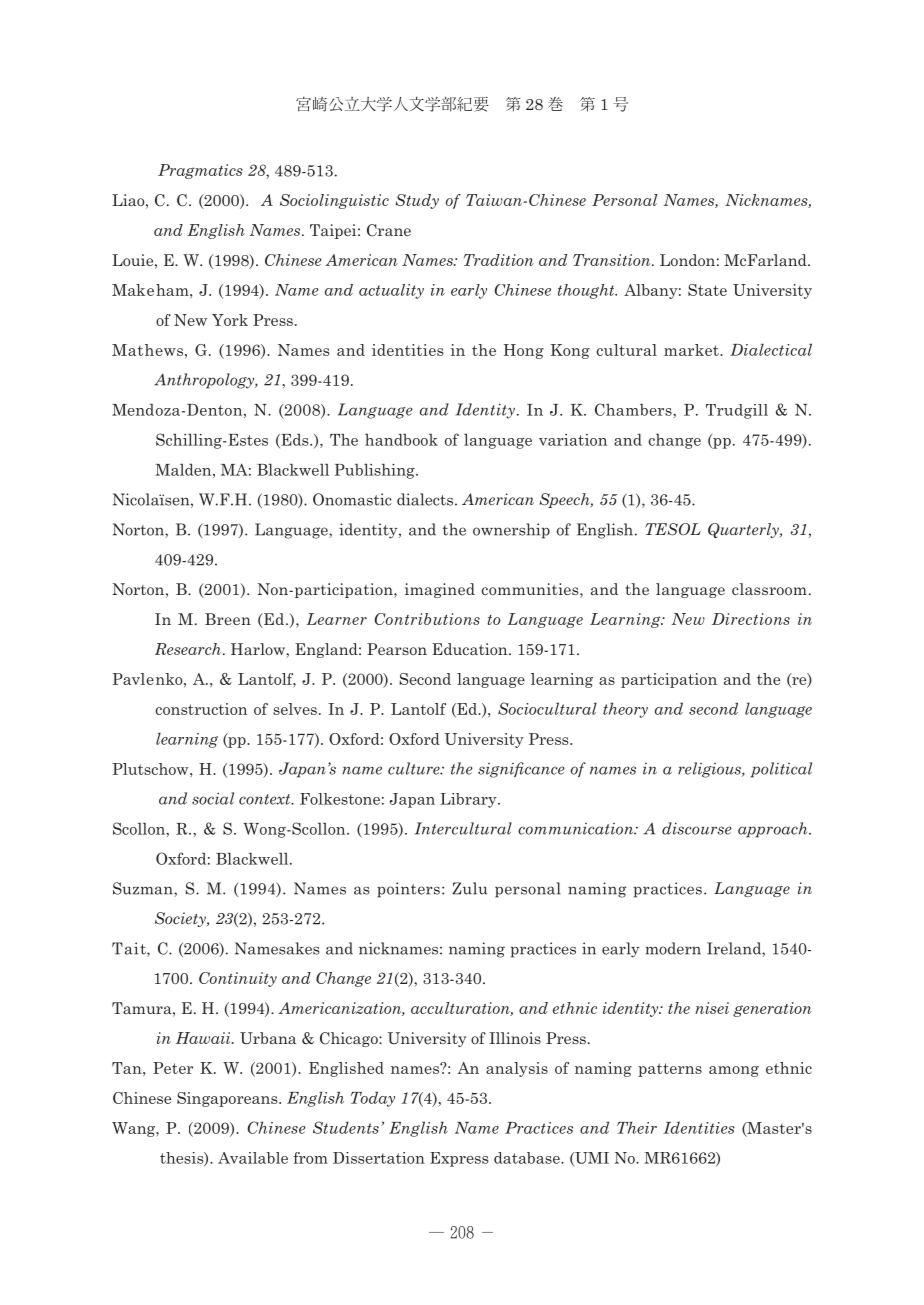 The width and height of the page is (924, 1305). I want to click on Study, so click(417, 201).
